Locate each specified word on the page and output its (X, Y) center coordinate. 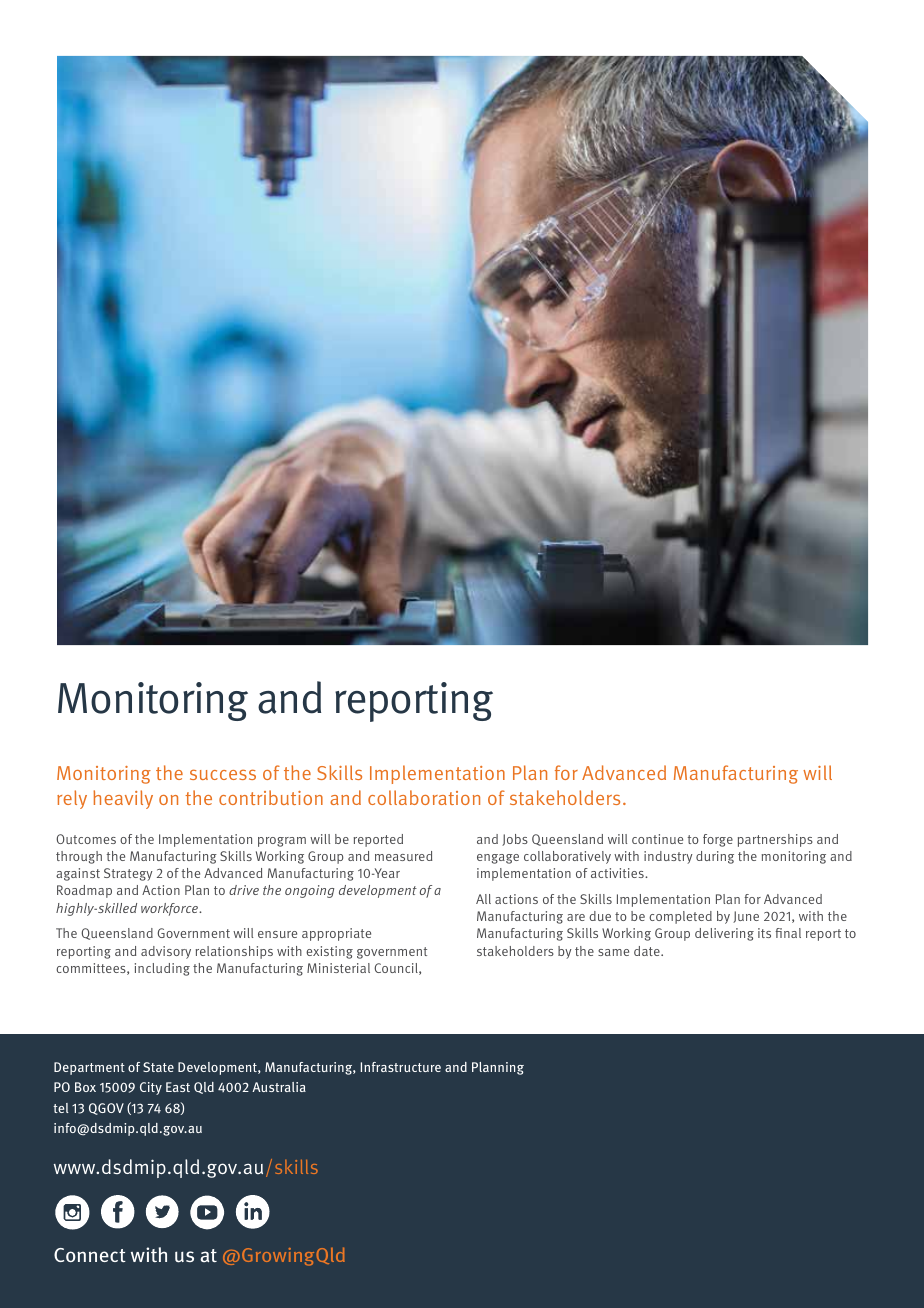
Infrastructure (401, 1067)
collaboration (424, 797)
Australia (279, 1087)
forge (718, 840)
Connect (90, 1255)
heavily (123, 799)
